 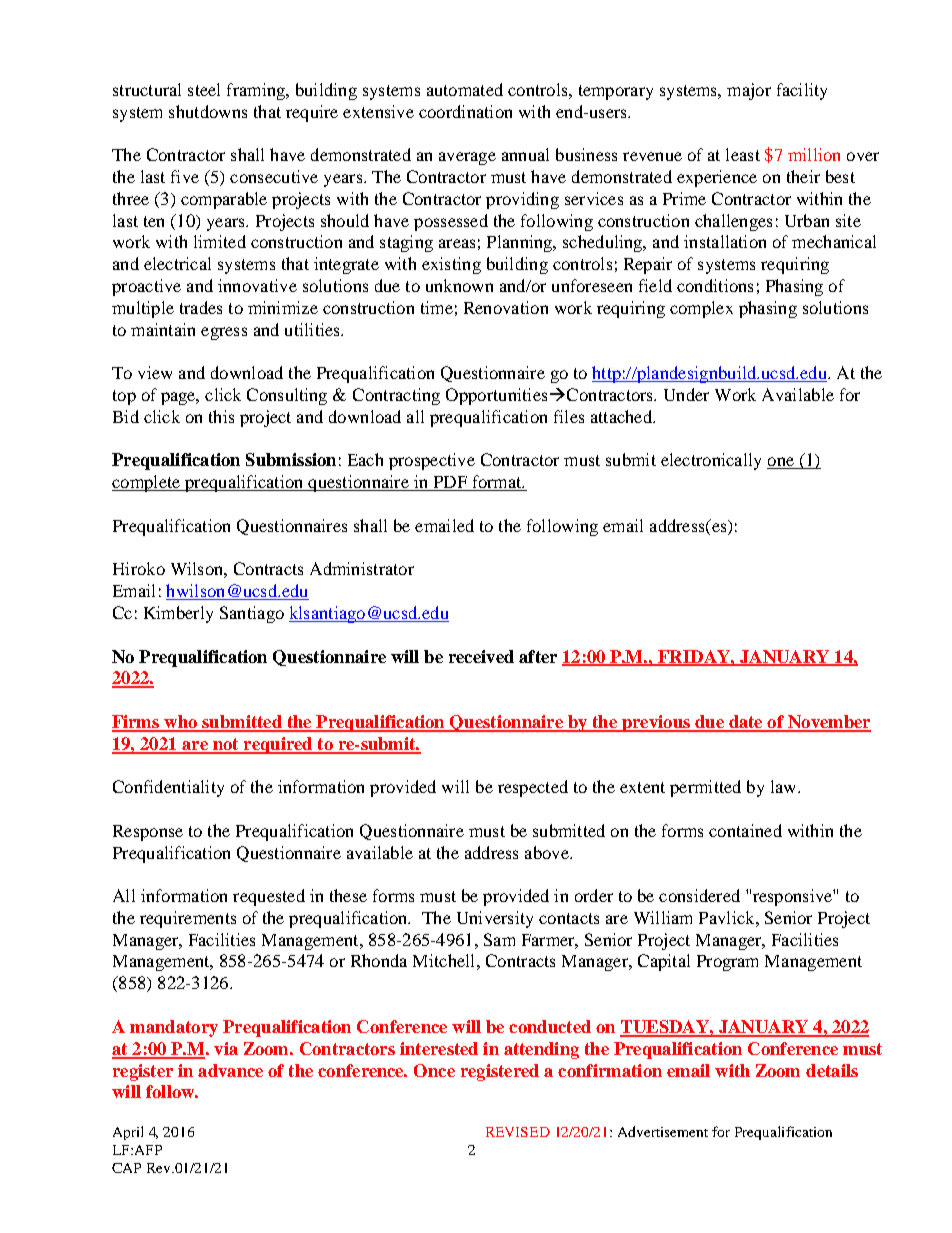 What do you see at coordinates (208, 111) in the document?
I see `shutdowns` at bounding box center [208, 111].
